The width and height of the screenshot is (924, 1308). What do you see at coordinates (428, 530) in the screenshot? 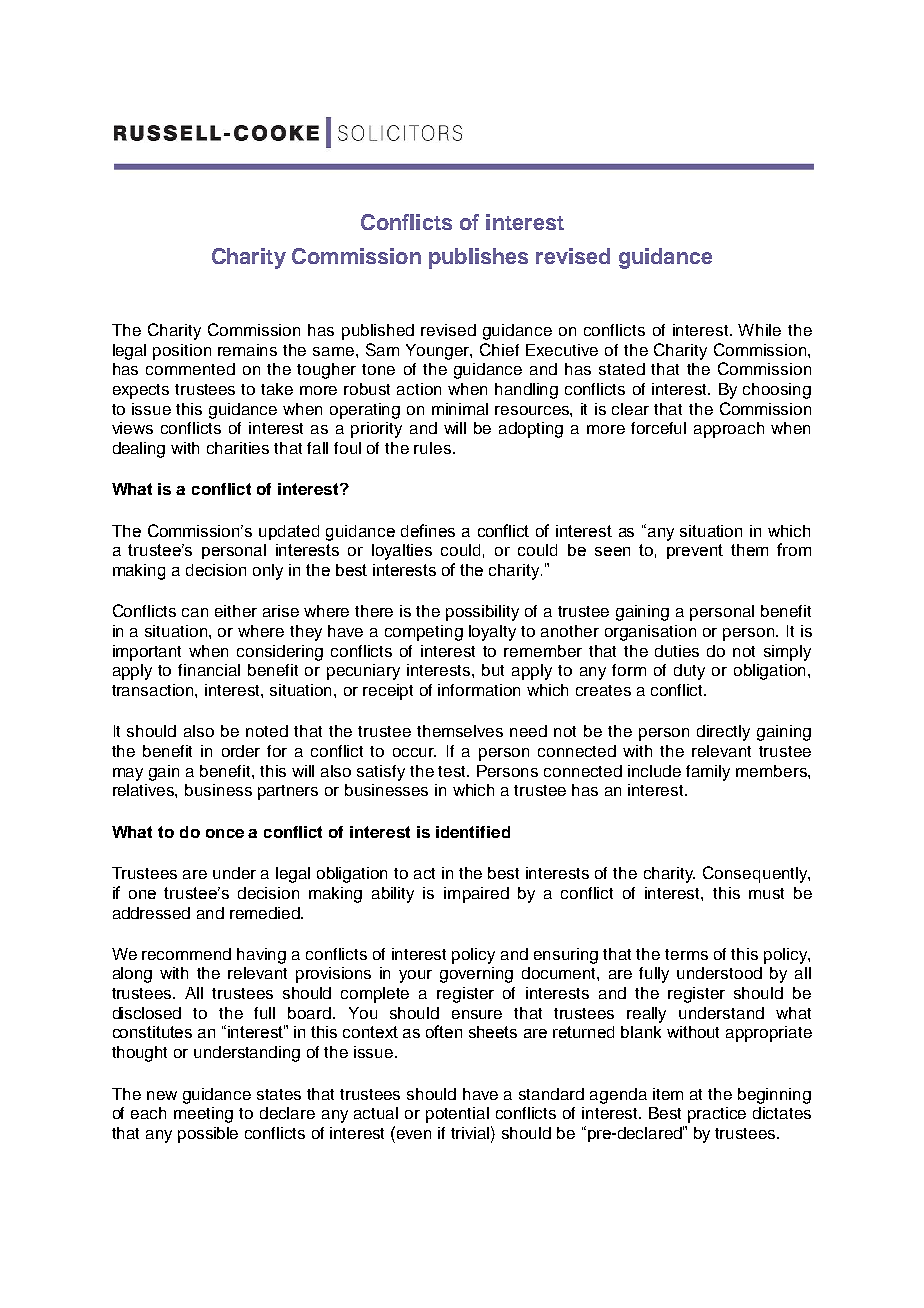
I see `defines` at bounding box center [428, 530].
